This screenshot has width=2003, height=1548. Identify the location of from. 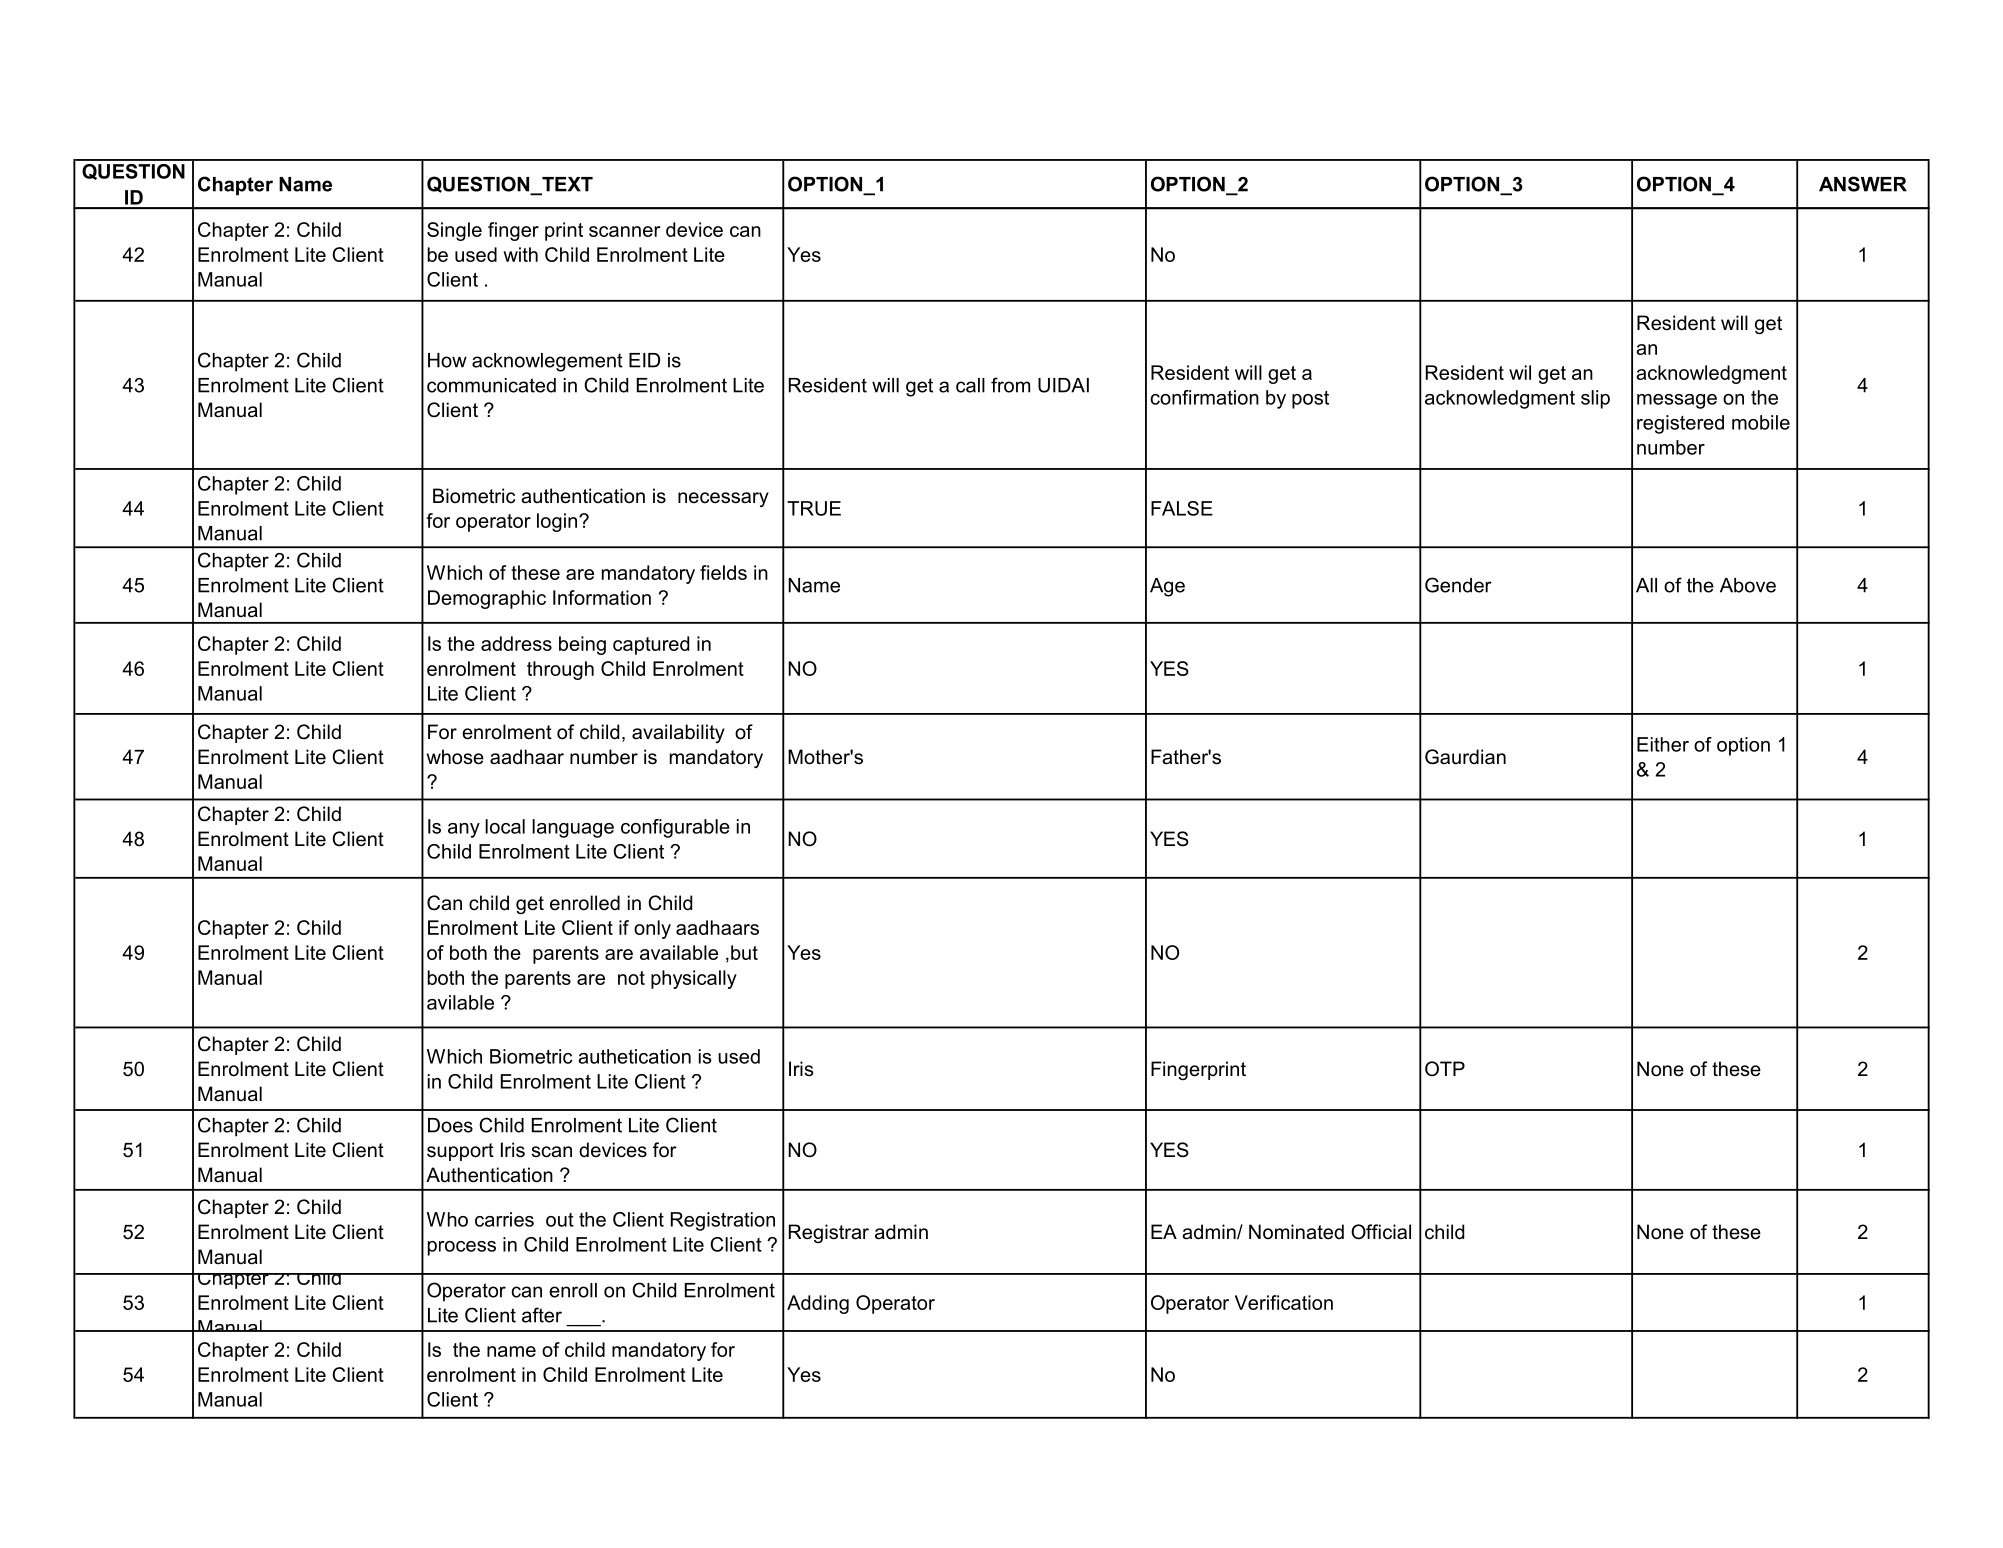
(1010, 385).
